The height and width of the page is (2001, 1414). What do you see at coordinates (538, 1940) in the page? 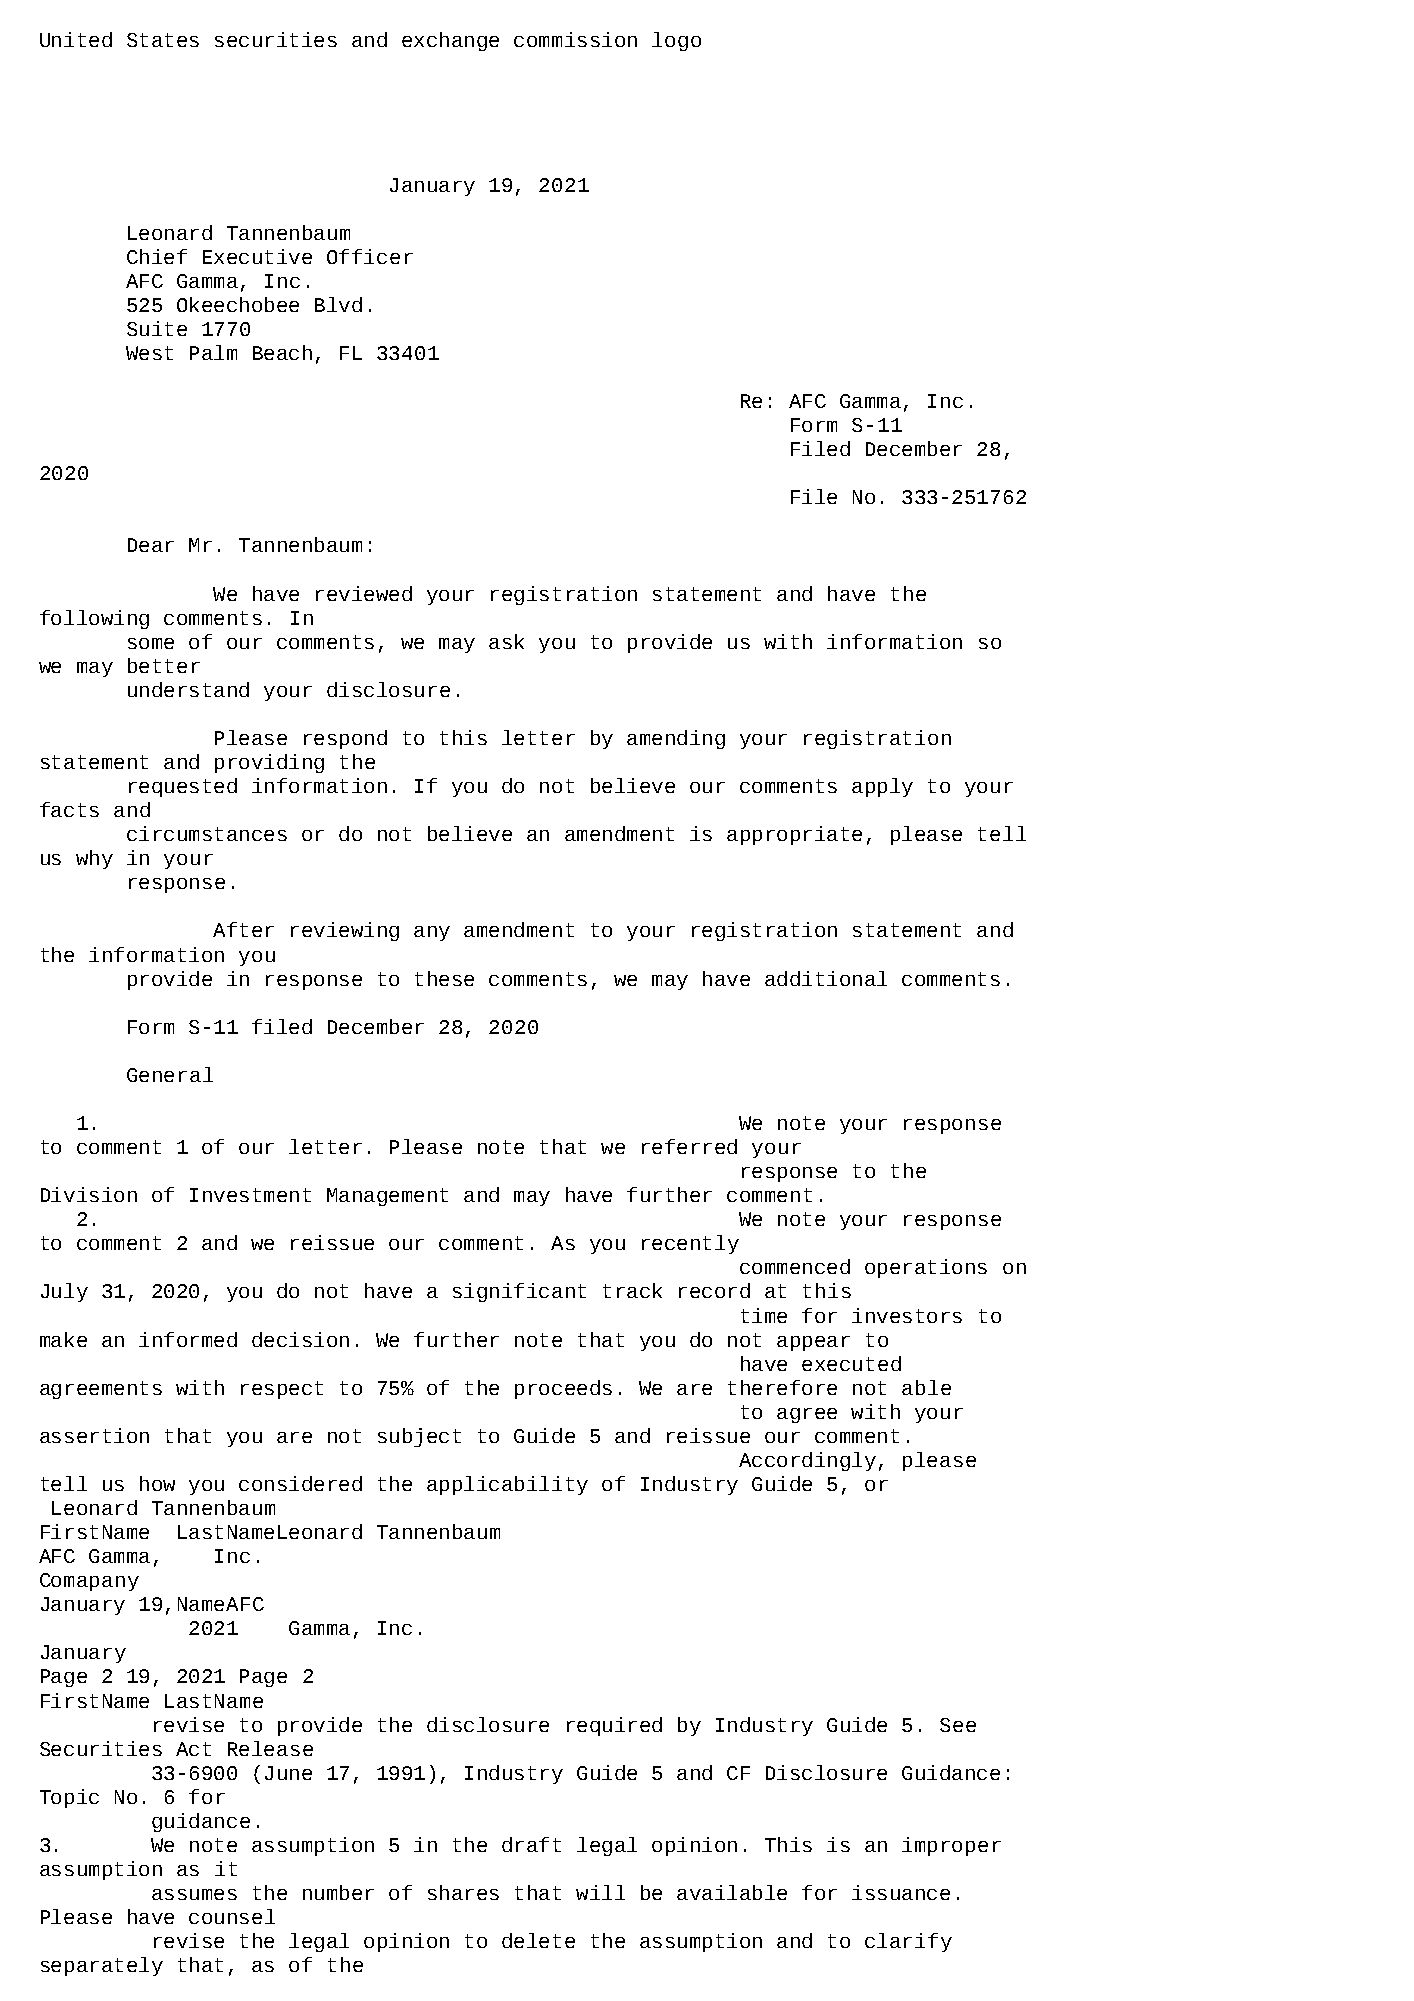
I see `delete` at bounding box center [538, 1940].
